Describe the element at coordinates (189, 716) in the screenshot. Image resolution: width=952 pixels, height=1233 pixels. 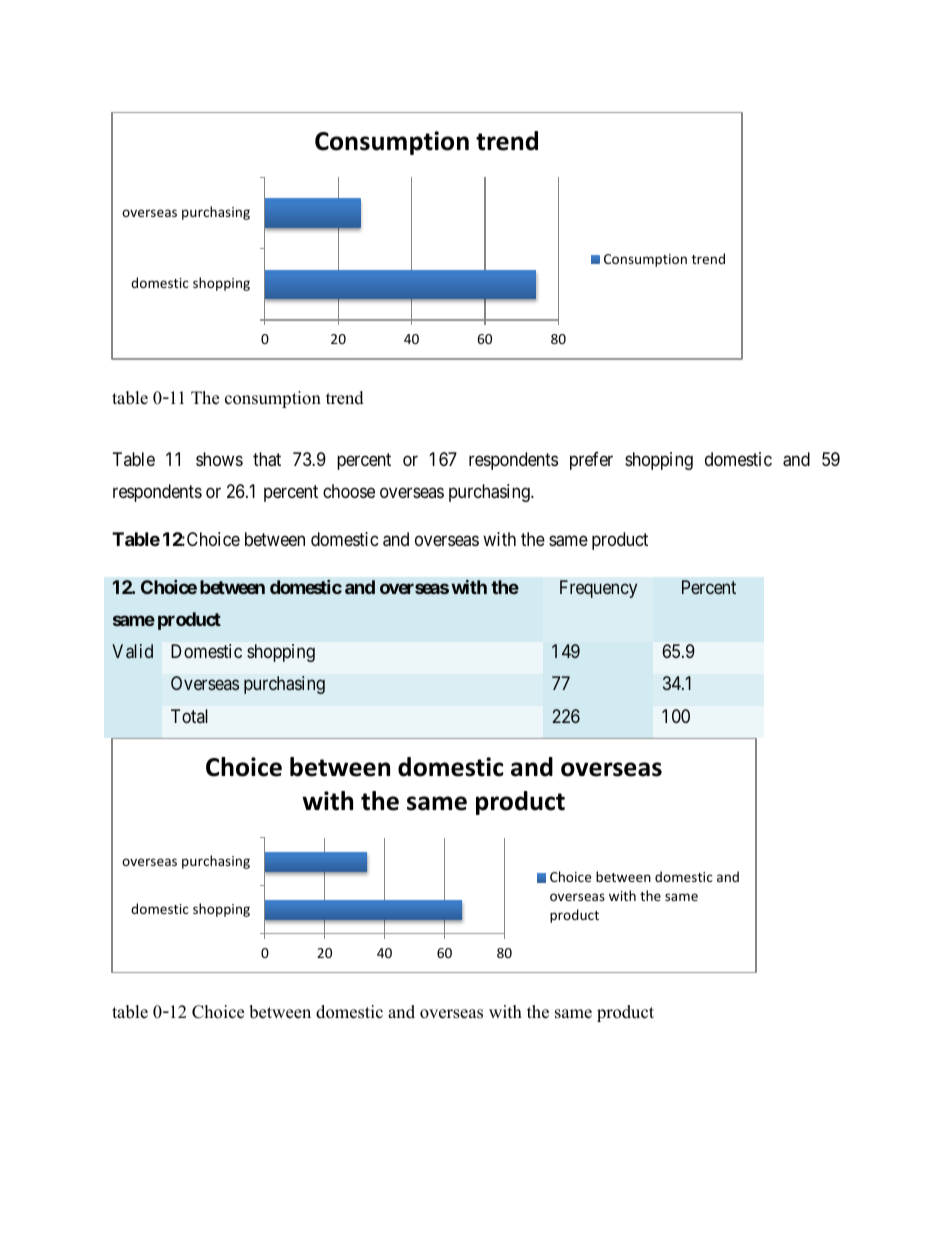
I see `Total` at that location.
